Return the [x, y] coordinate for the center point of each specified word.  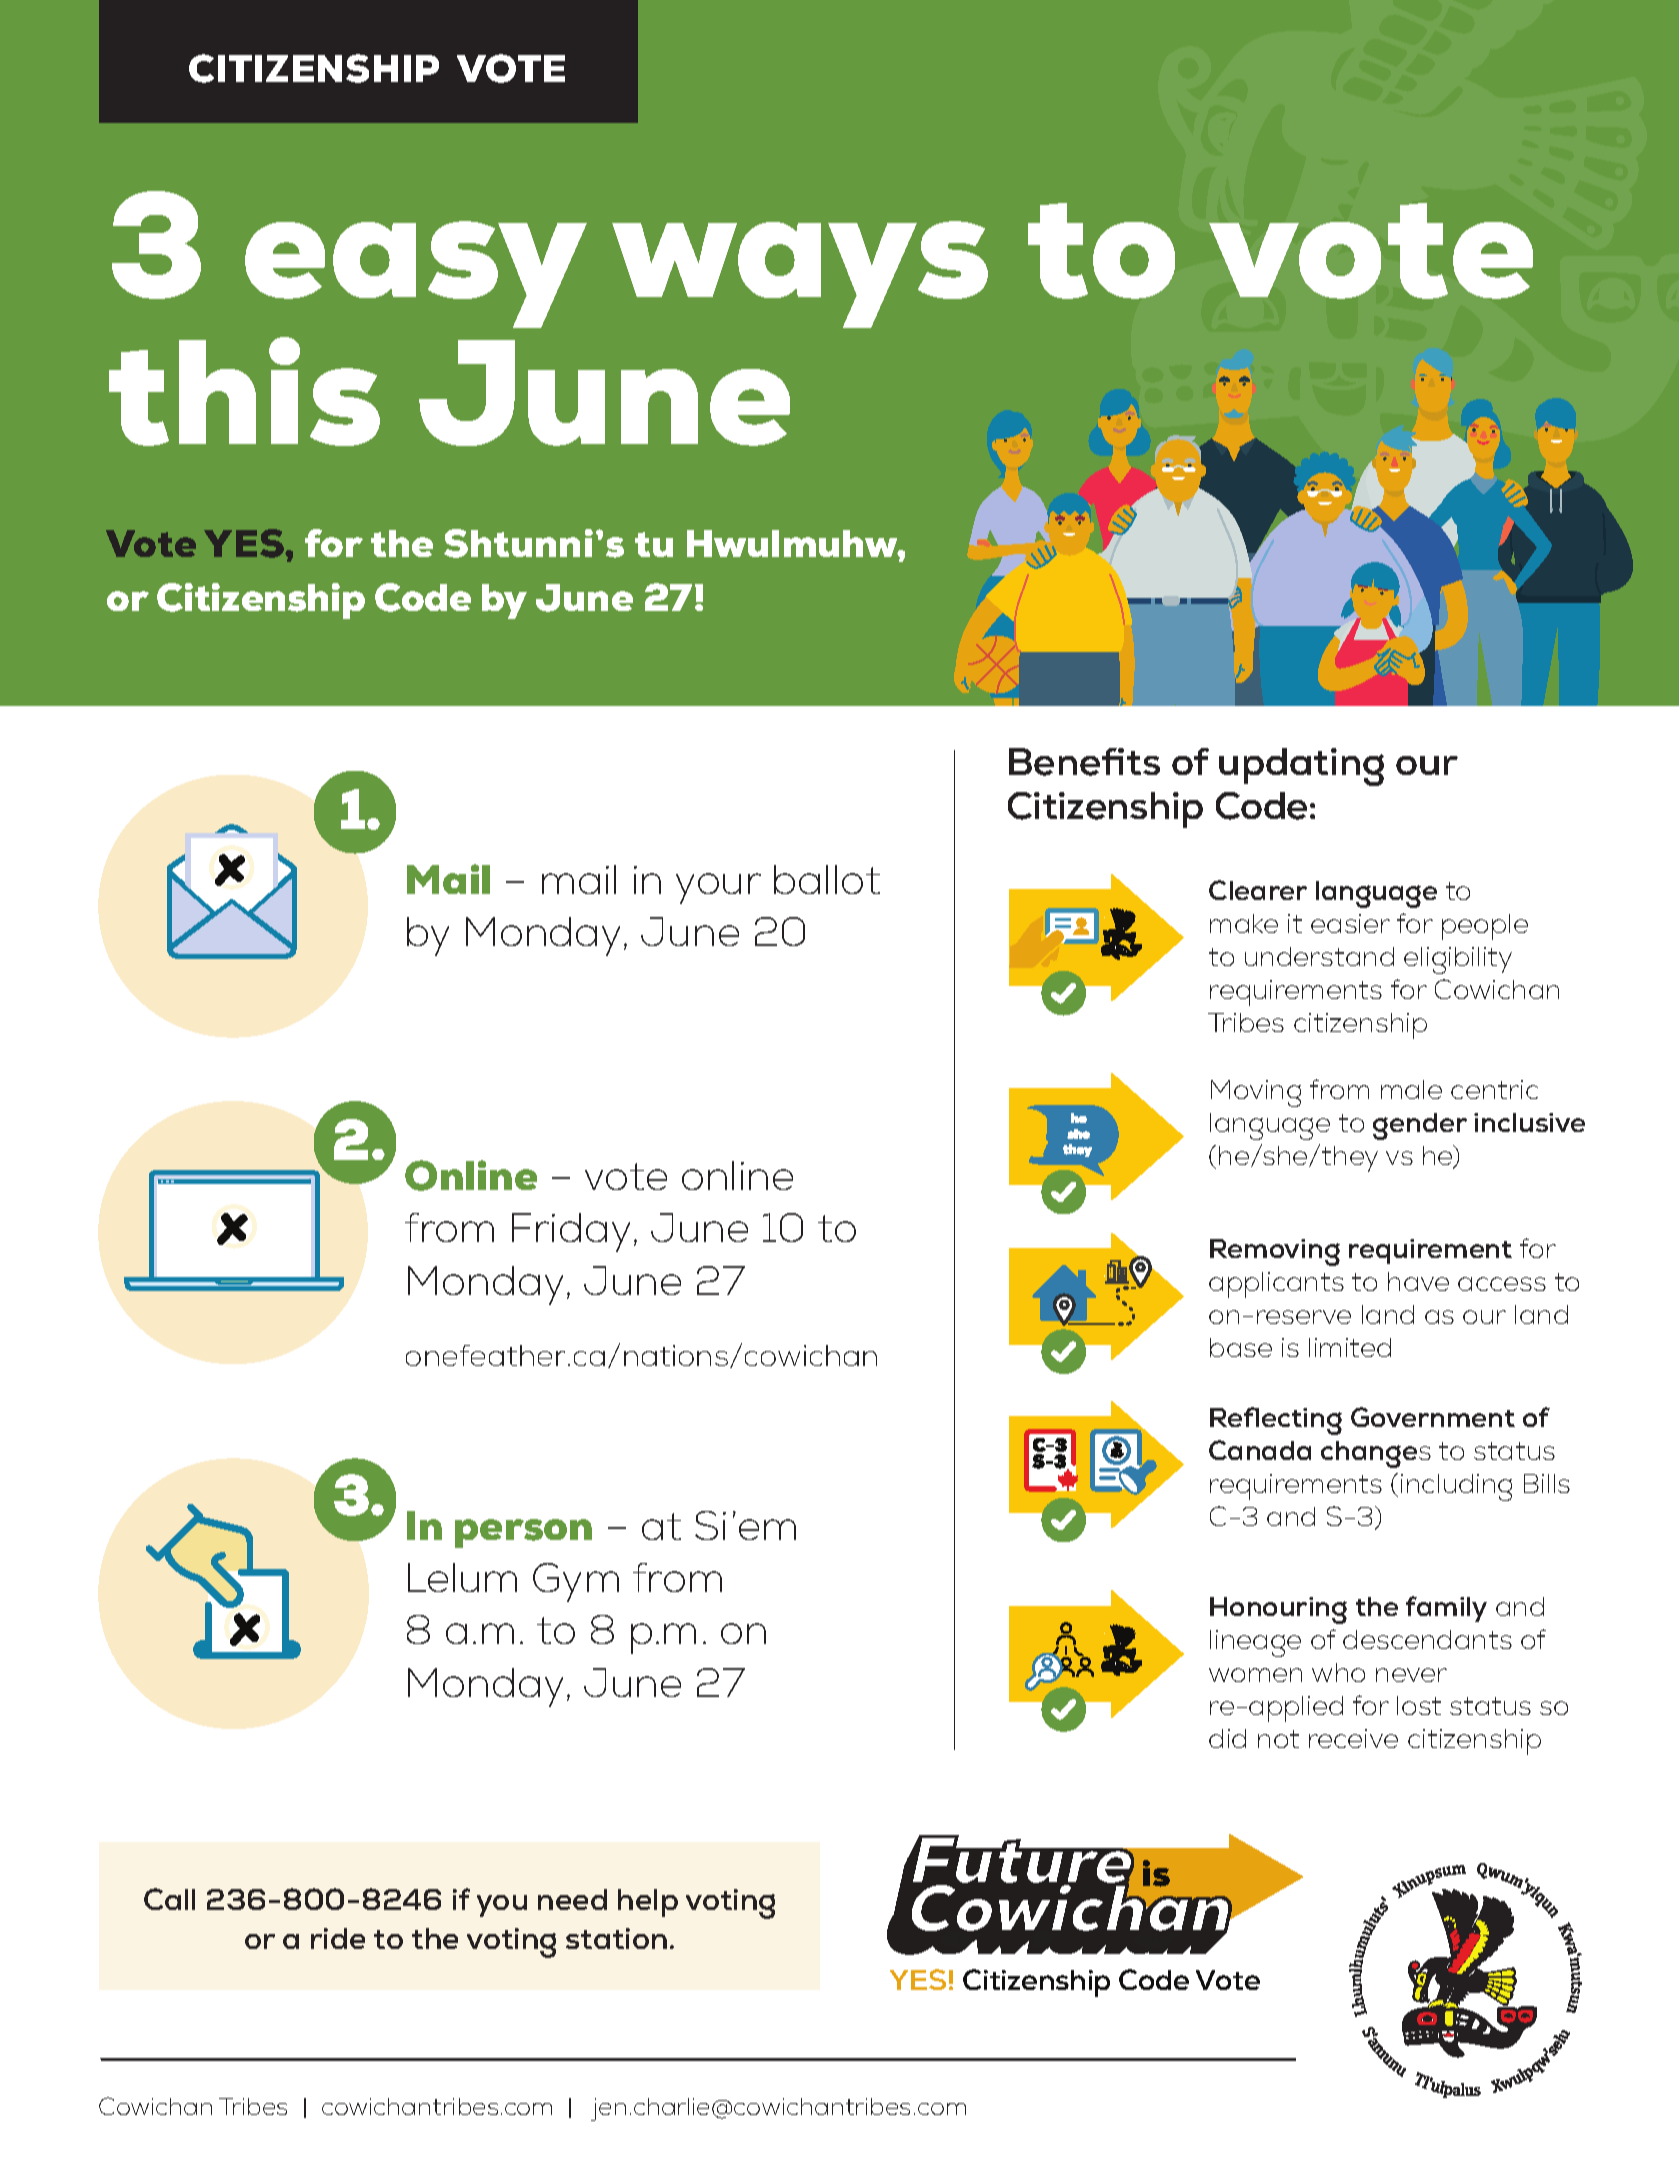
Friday [571, 1232]
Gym [576, 1582]
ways [800, 274]
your [718, 888]
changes [1376, 1454]
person [523, 1533]
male [1411, 1089]
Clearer [1258, 890]
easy [416, 274]
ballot [827, 879]
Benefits [1084, 762]
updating [1301, 767]
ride [338, 1938]
